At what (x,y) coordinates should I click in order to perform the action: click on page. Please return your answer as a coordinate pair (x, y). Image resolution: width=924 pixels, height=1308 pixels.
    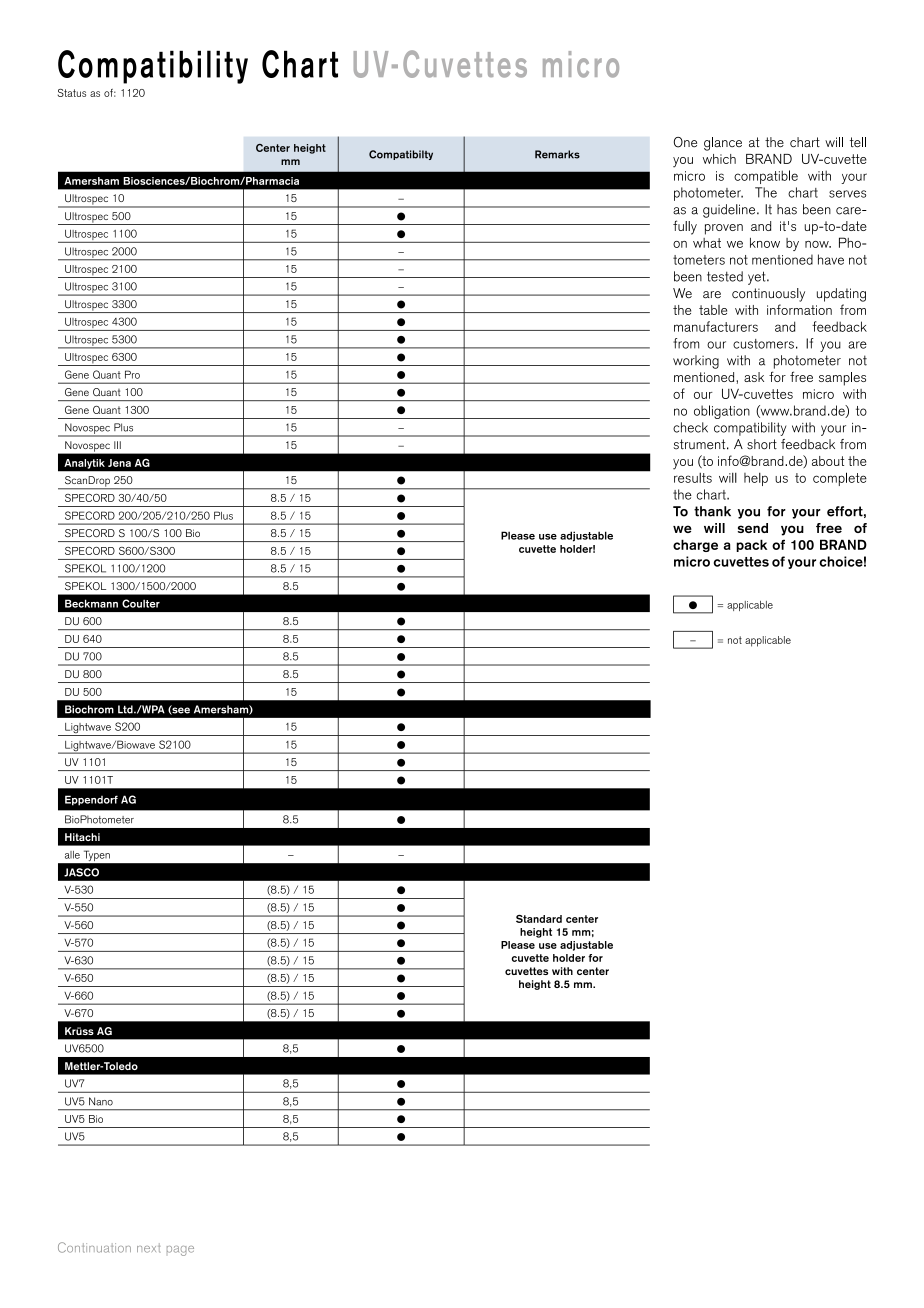
    Looking at the image, I should click on (180, 1251).
